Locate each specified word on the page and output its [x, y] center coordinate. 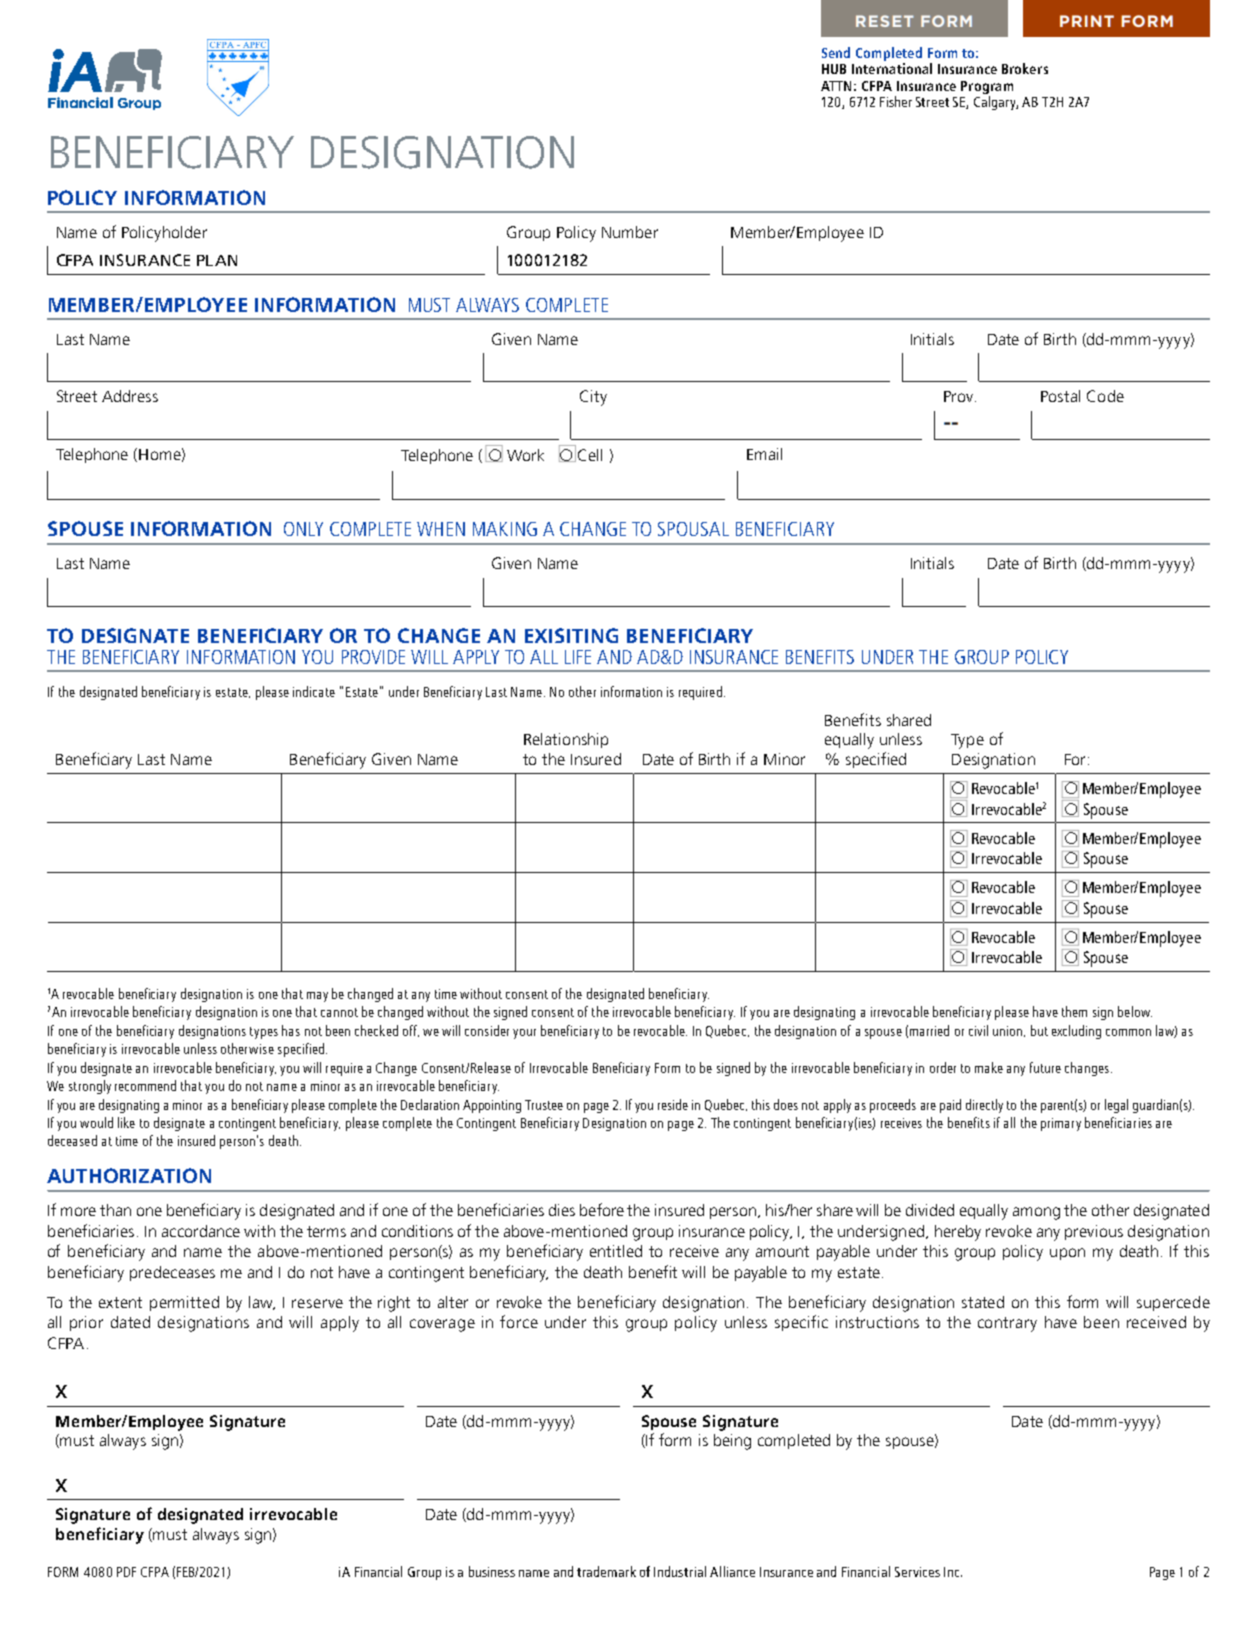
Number [630, 232]
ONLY [303, 529]
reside [673, 1104]
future [1045, 1067]
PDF [126, 1572]
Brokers [1025, 68]
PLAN [217, 260]
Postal [1060, 396]
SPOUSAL [693, 529]
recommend [145, 1085]
